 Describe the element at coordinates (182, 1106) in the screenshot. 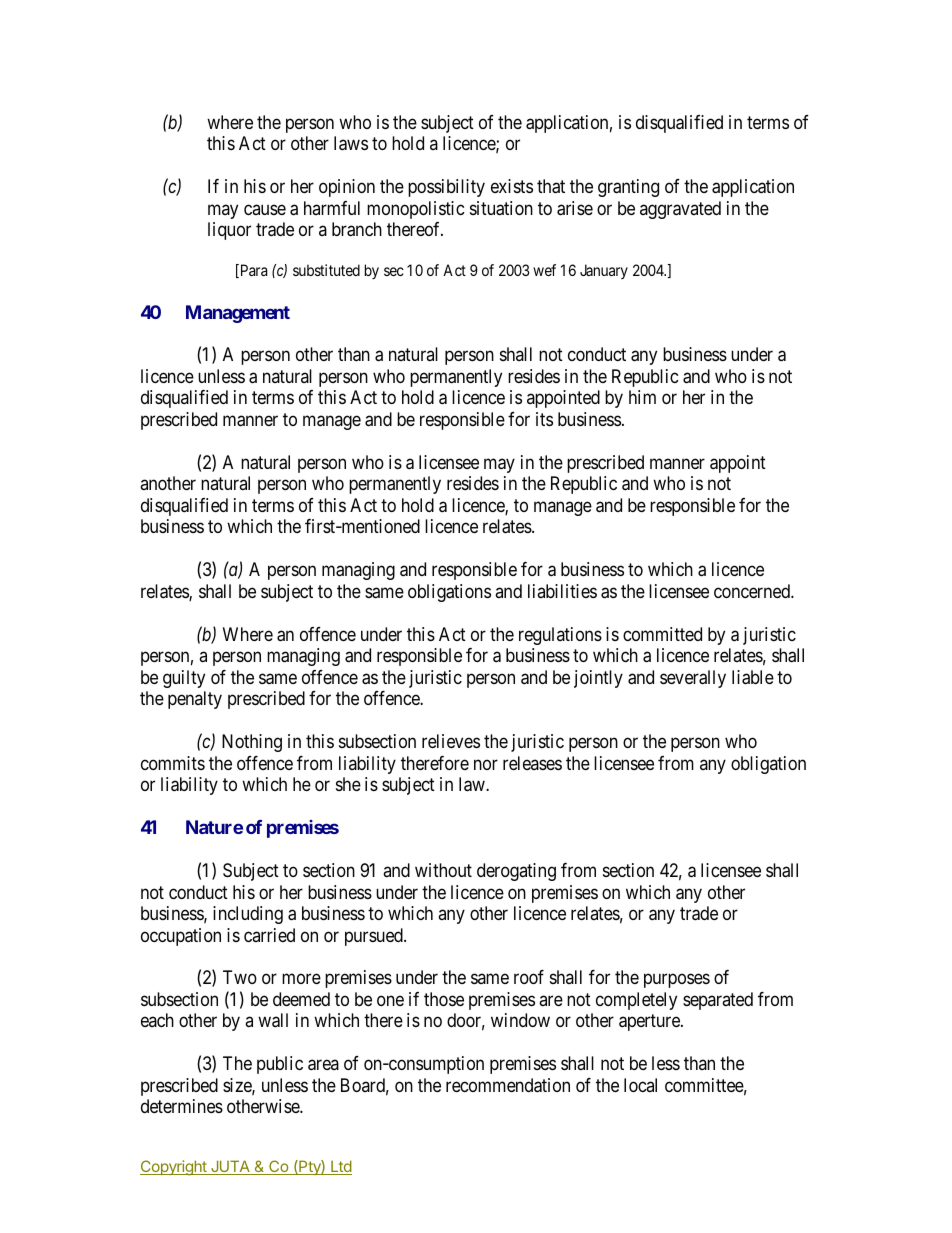

I see `determines` at that location.
